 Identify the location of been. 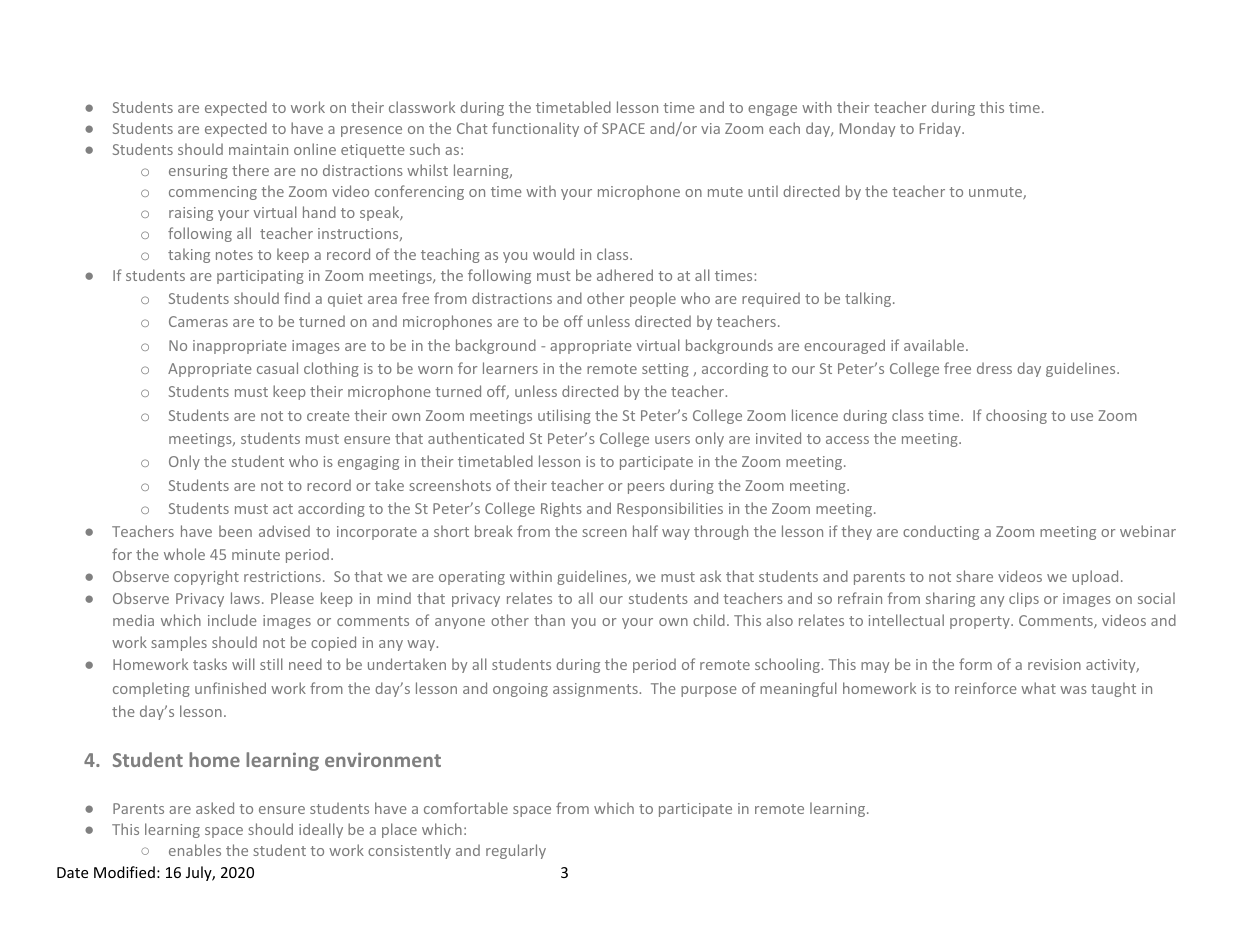
(235, 531).
